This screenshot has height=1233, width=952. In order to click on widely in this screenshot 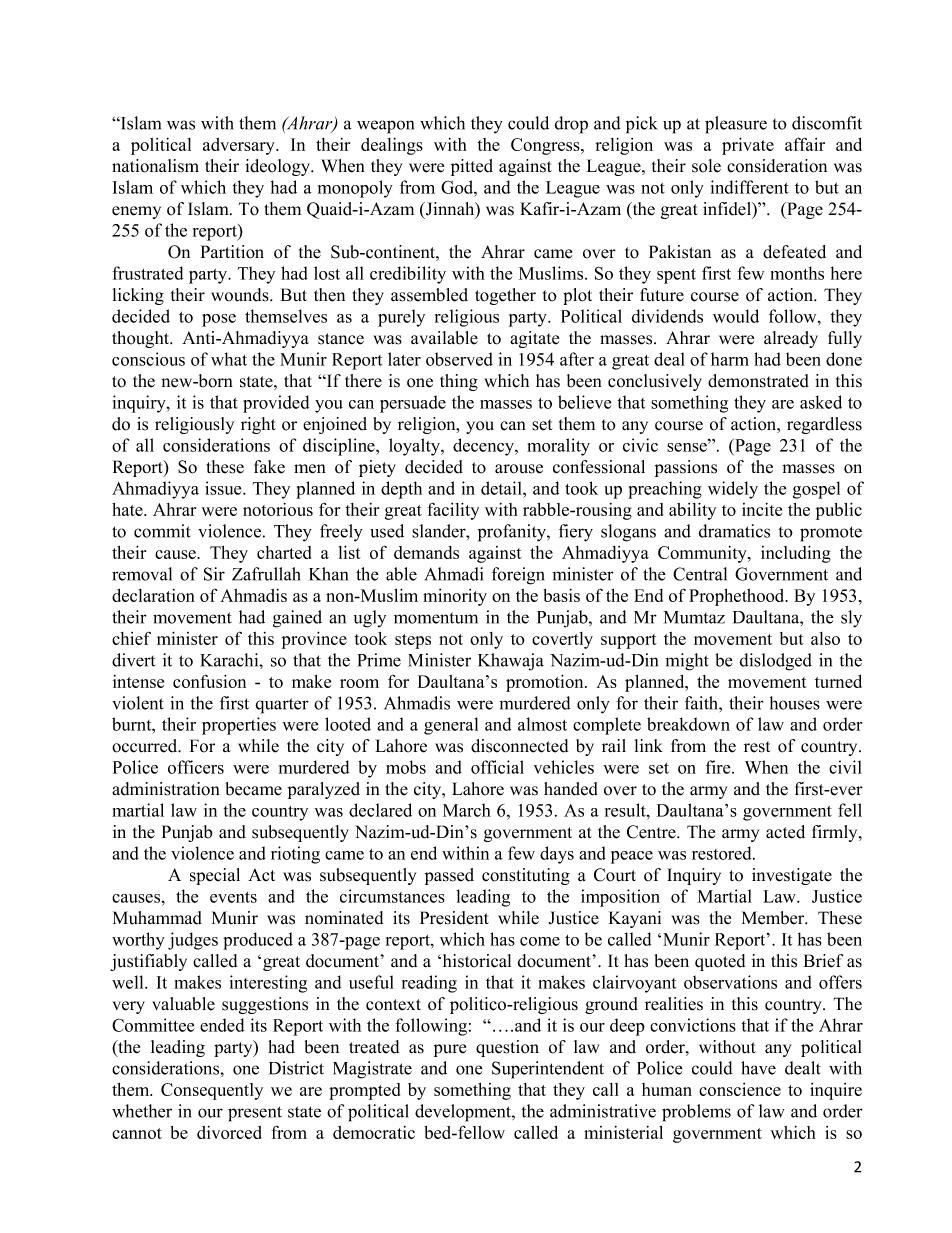, I will do `click(733, 490)`.
